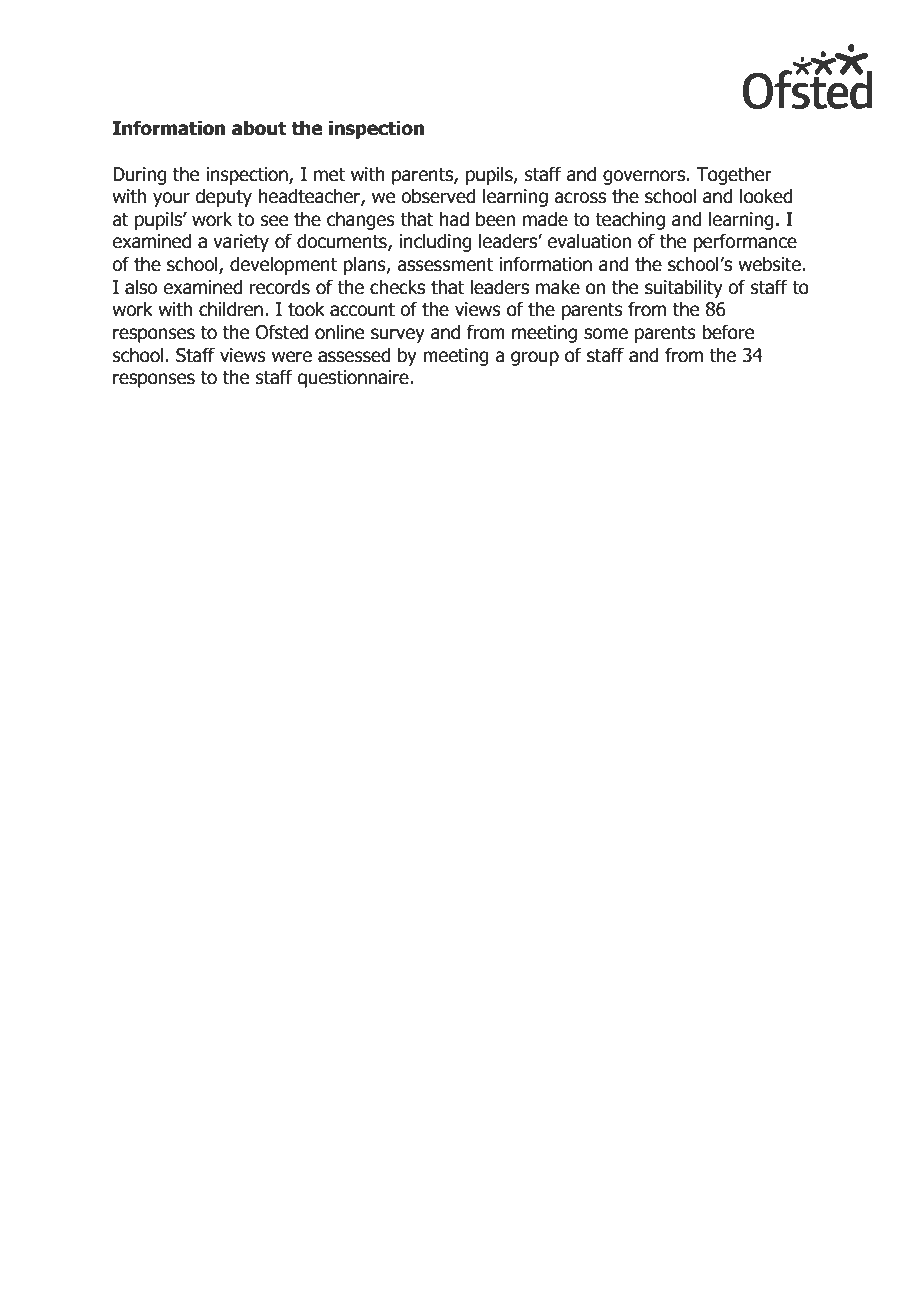 The width and height of the screenshot is (924, 1310). Describe the element at coordinates (259, 128) in the screenshot. I see `about` at that location.
